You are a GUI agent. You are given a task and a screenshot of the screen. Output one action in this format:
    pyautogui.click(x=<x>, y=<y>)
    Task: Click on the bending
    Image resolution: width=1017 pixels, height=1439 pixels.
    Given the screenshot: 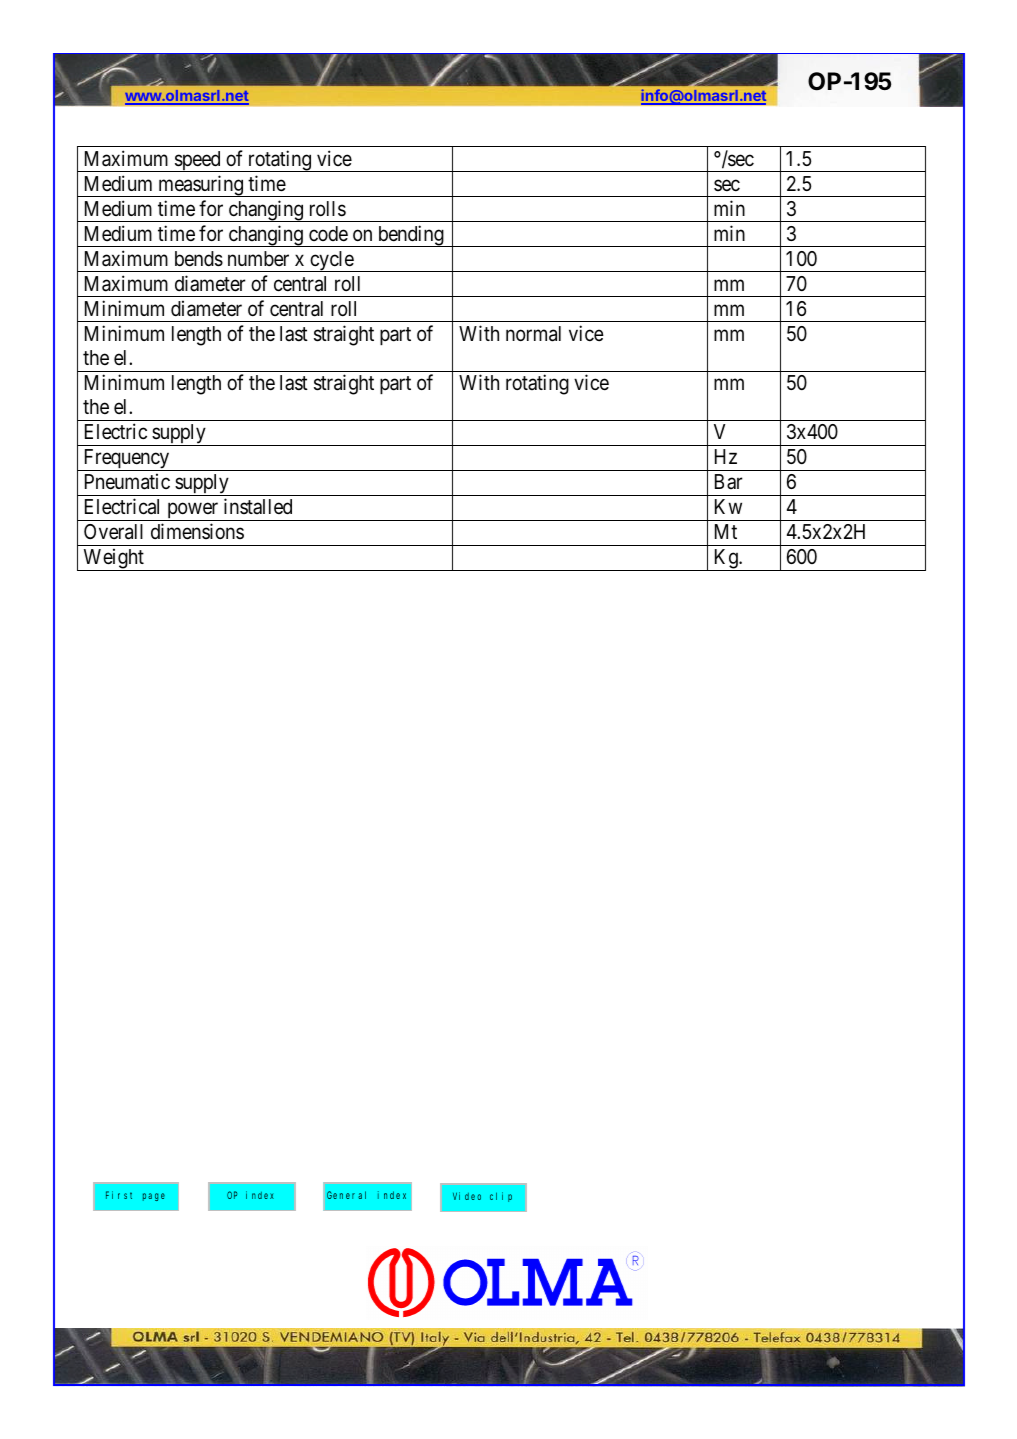 What is the action you would take?
    pyautogui.click(x=411, y=236)
